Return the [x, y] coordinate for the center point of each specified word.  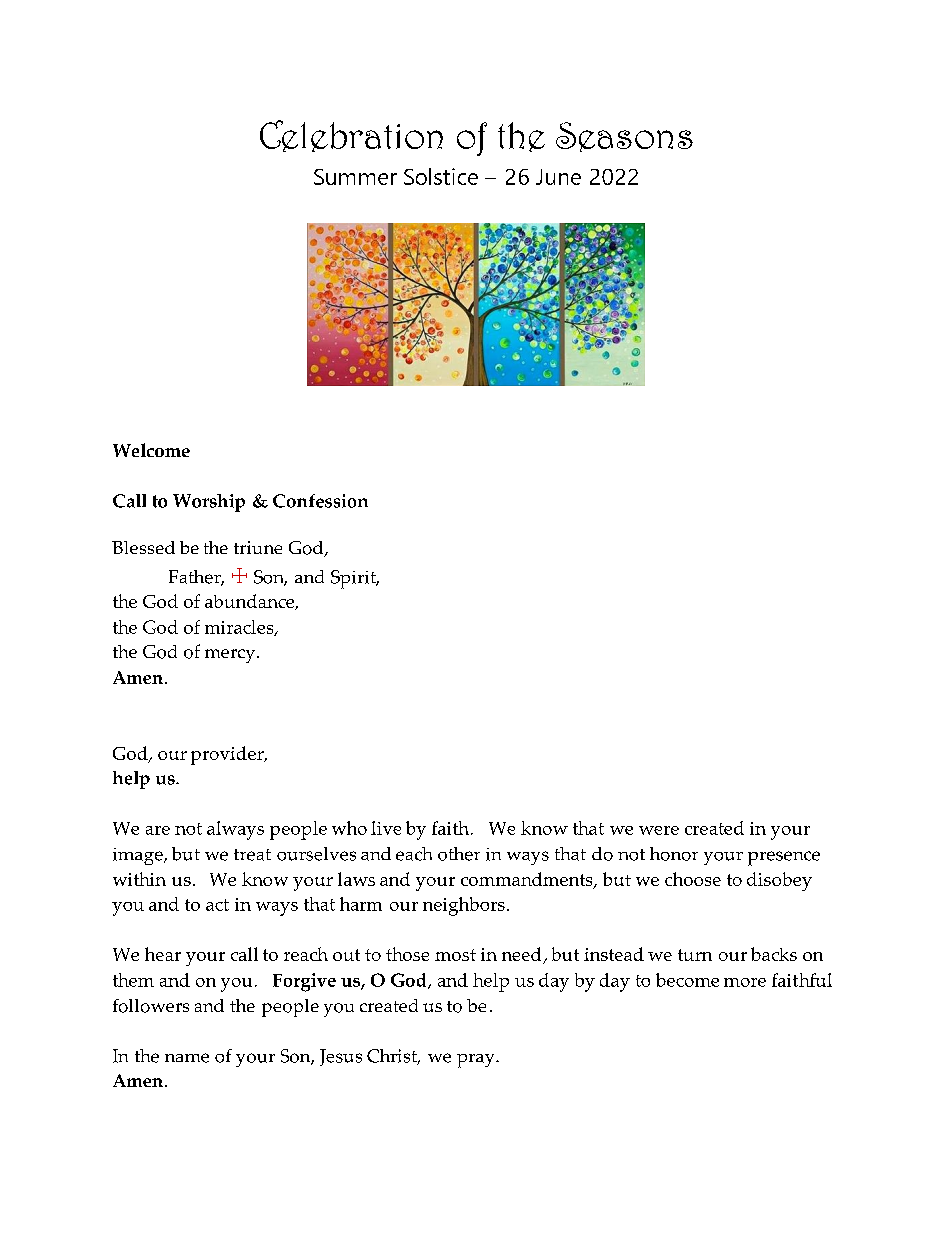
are [158, 830]
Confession [320, 501]
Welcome [151, 450]
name [187, 1058]
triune [258, 547]
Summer [355, 177]
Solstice [441, 176]
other [459, 854]
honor [674, 854]
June [558, 177]
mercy [231, 656]
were [659, 830]
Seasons [624, 137]
